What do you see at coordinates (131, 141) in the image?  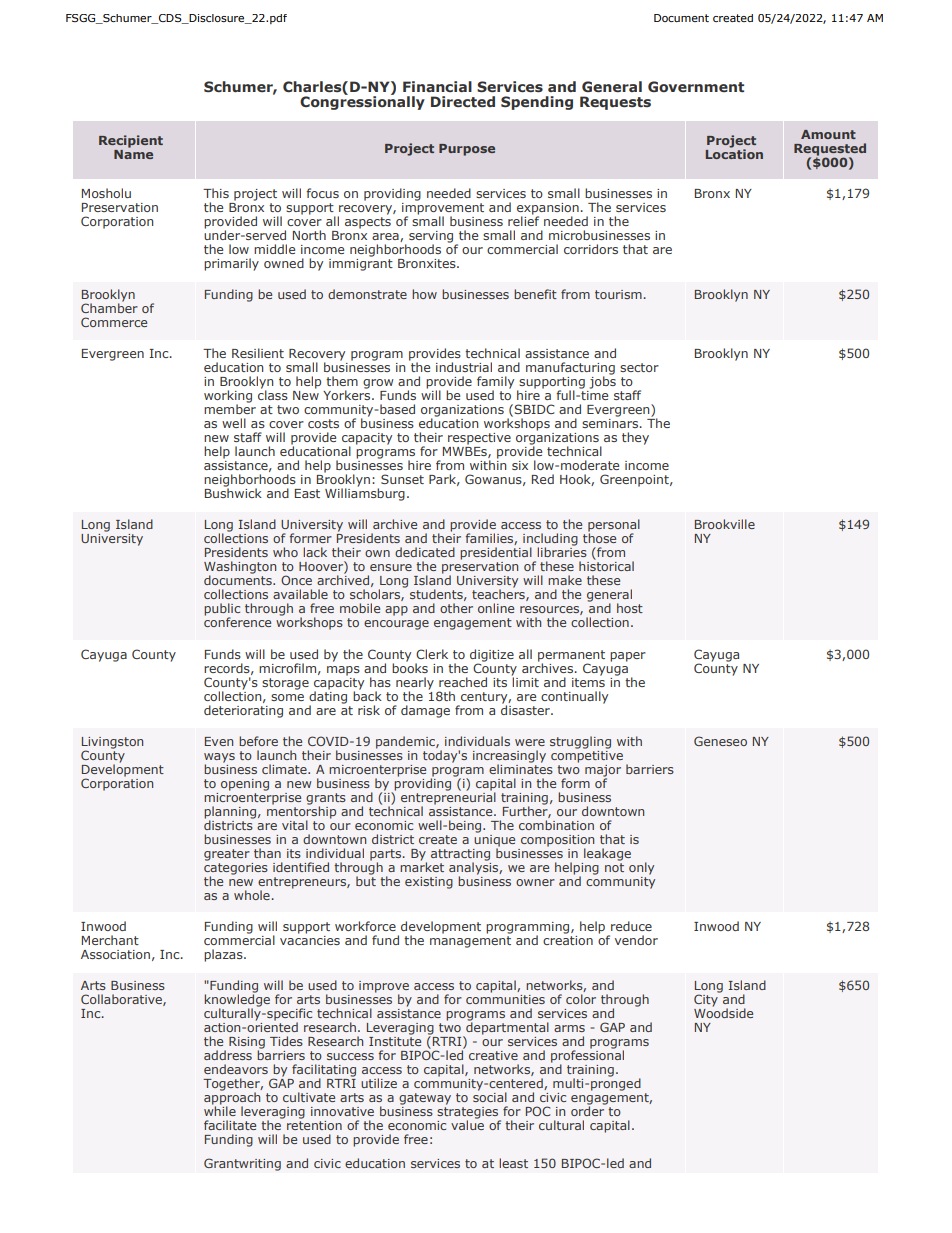 I see `Recipient` at bounding box center [131, 141].
